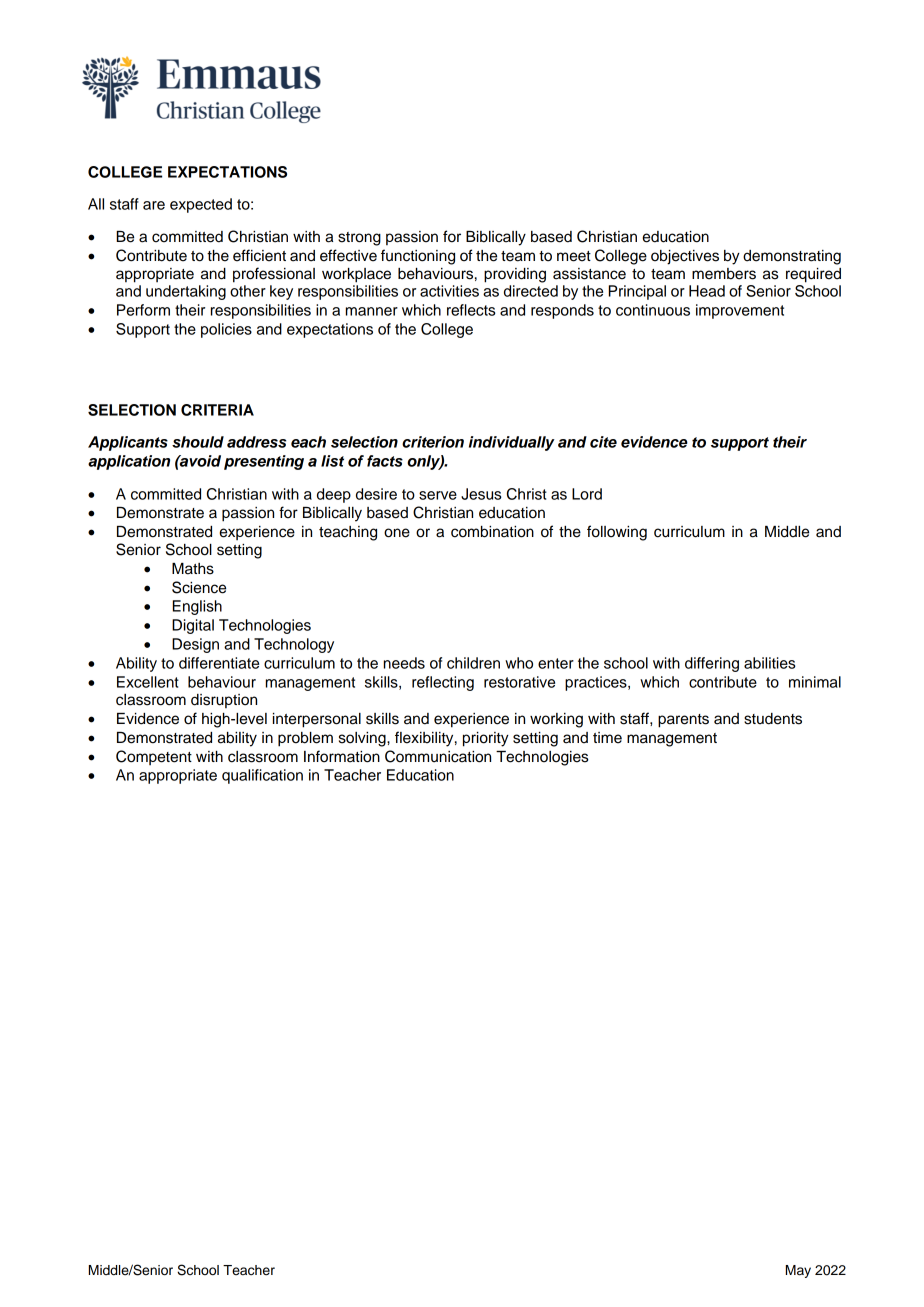  I want to click on disruption, so click(224, 701).
